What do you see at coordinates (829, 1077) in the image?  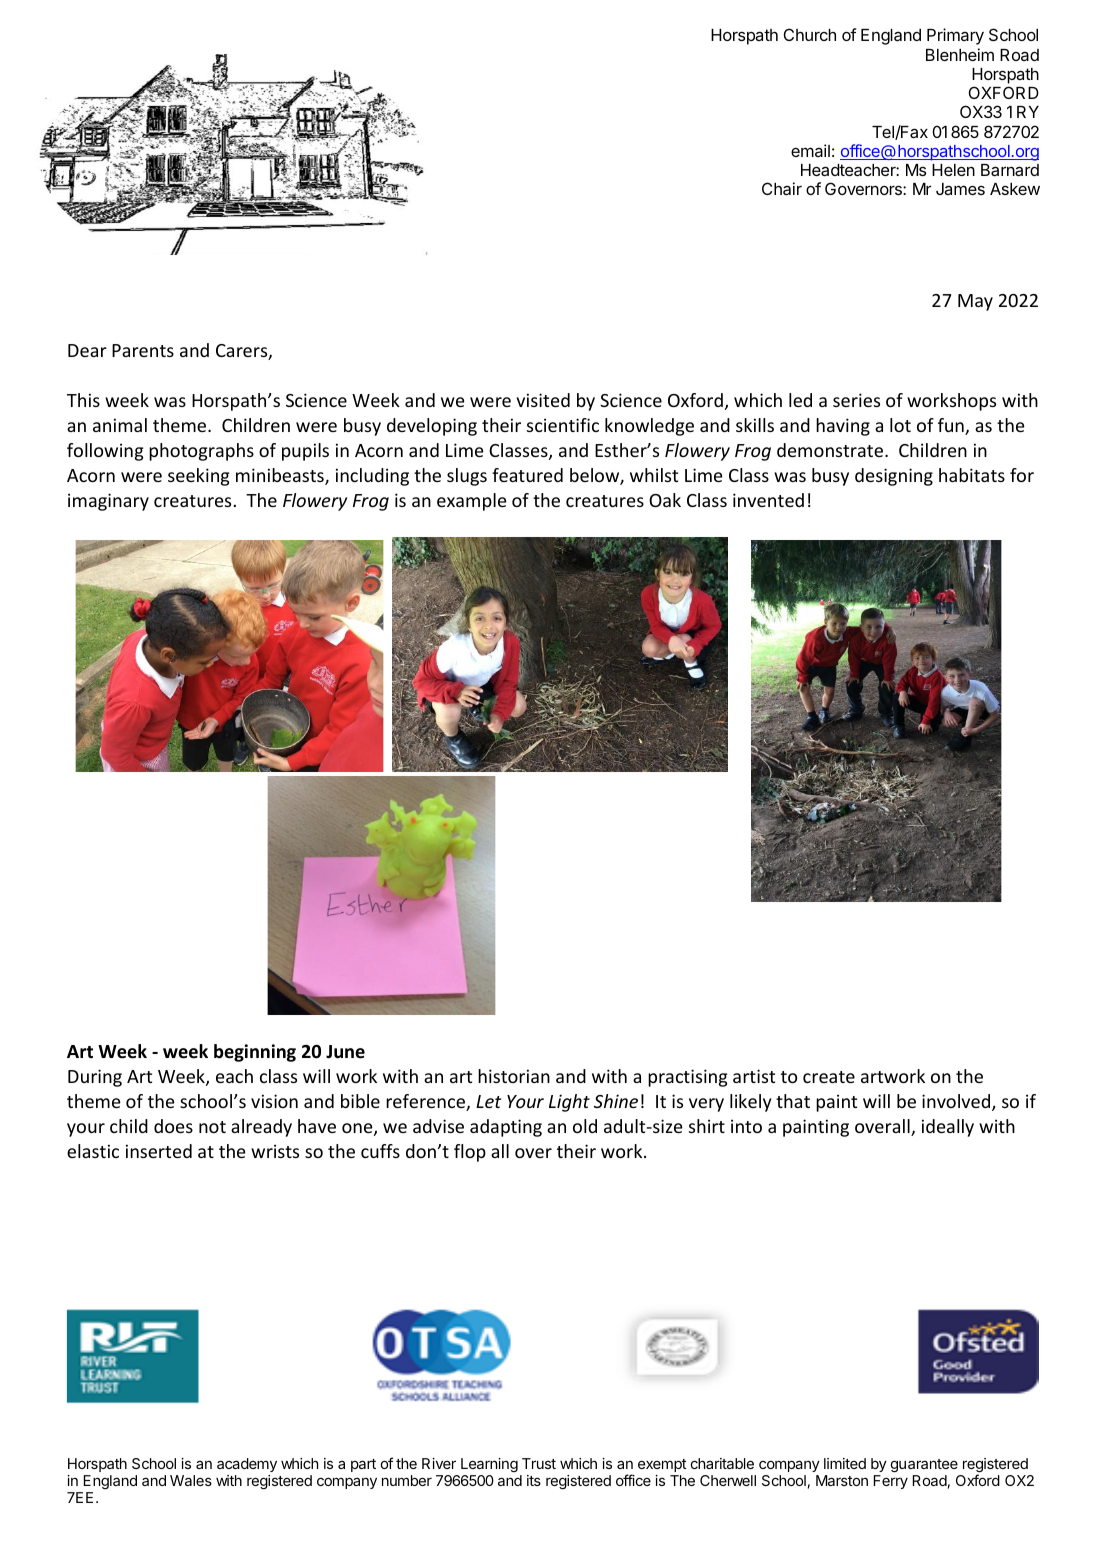 I see `create` at bounding box center [829, 1077].
